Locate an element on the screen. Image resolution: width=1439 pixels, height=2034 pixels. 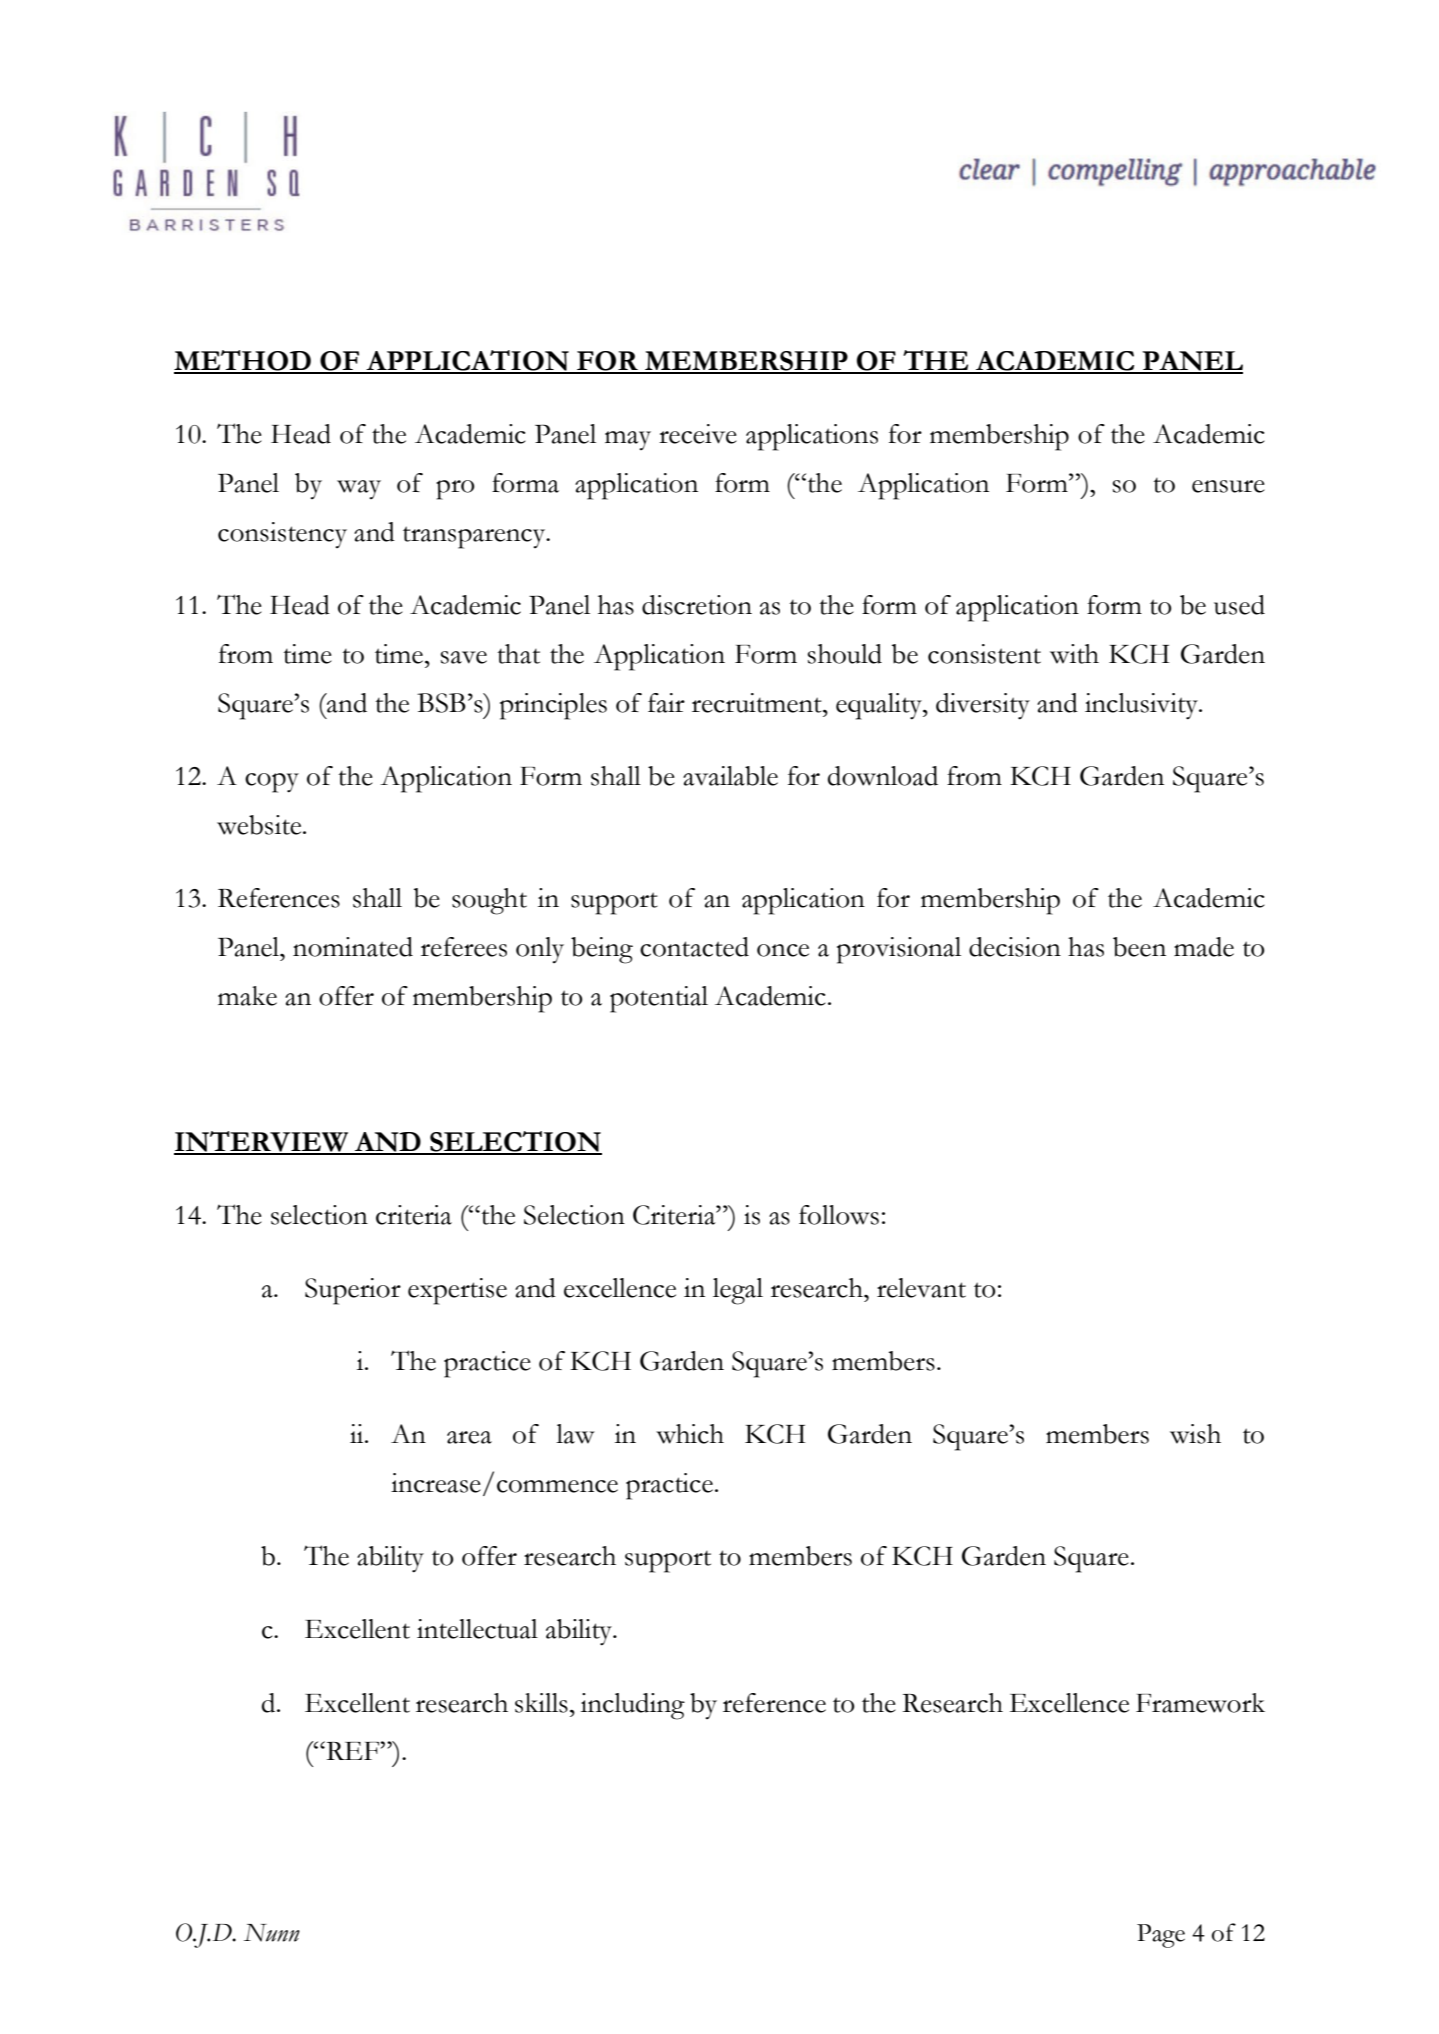
available is located at coordinates (730, 776).
